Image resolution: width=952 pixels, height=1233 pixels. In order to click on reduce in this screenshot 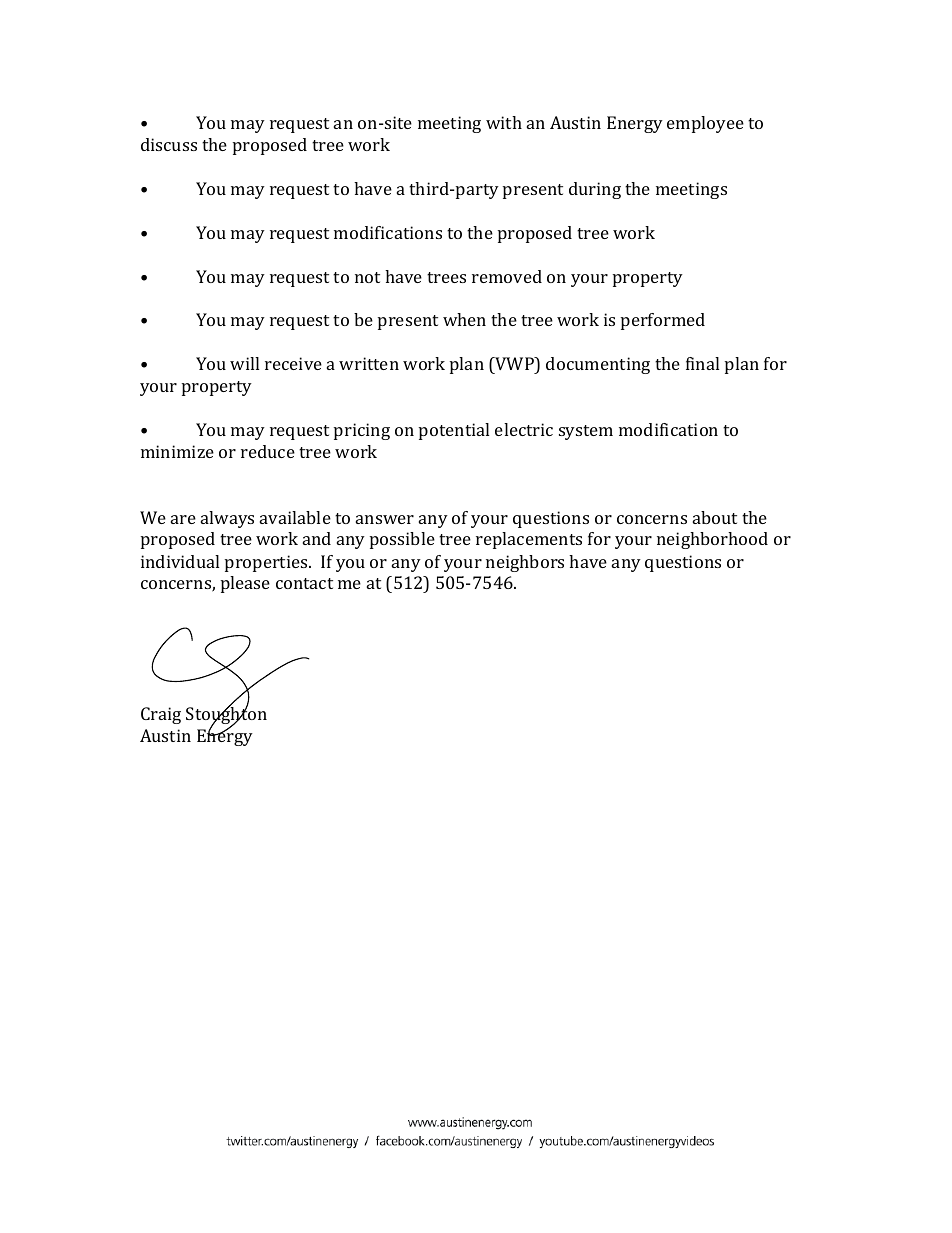, I will do `click(268, 451)`.
